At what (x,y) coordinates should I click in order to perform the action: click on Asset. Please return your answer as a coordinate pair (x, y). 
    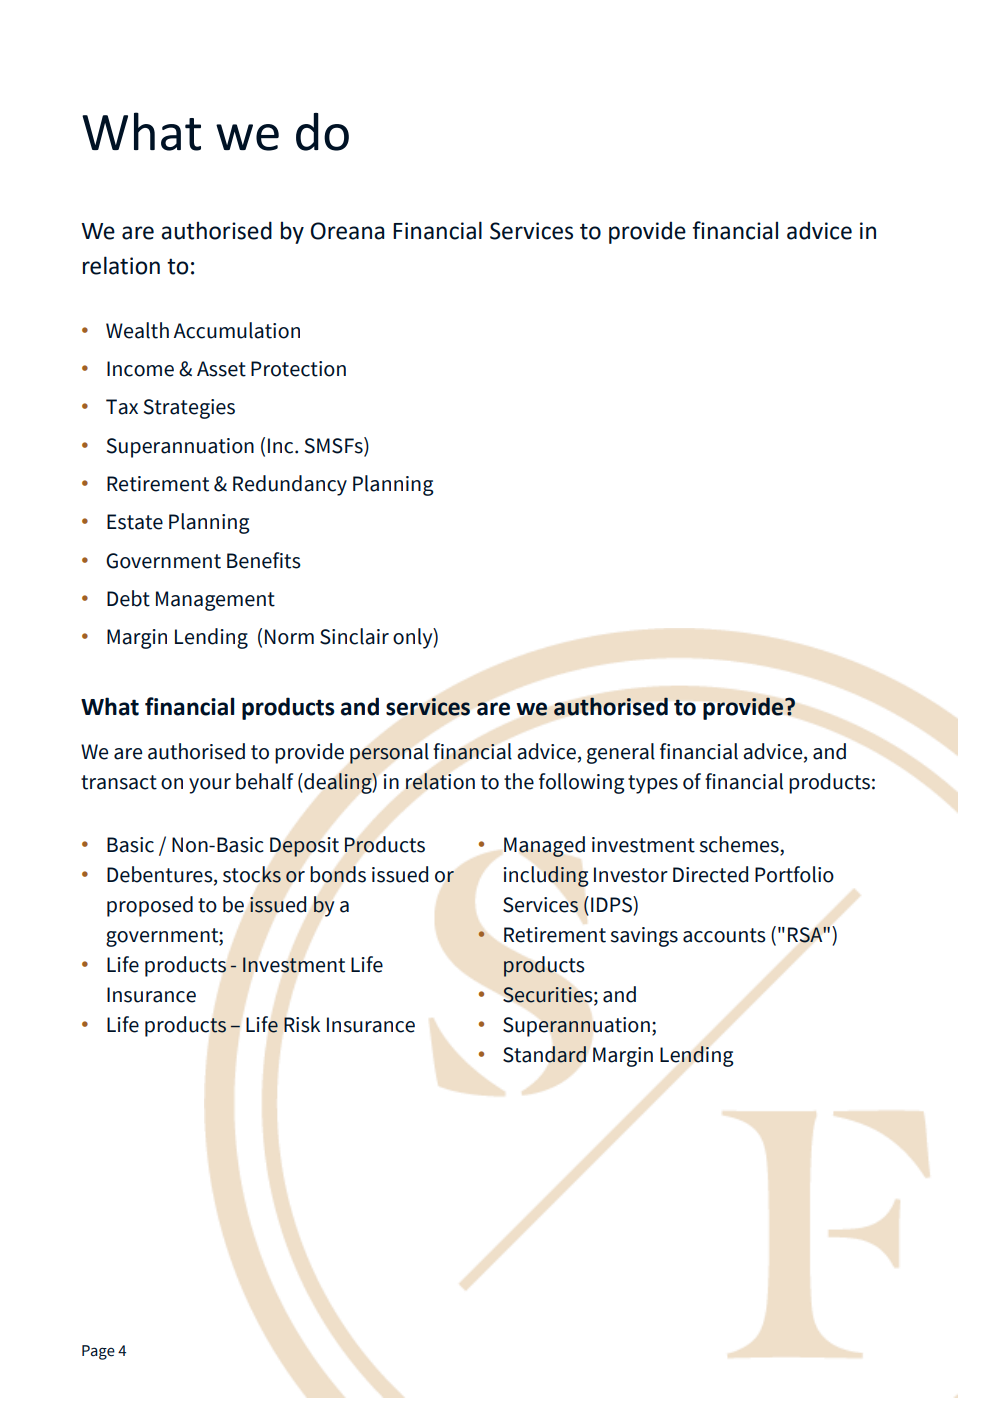
    Looking at the image, I should click on (221, 369).
